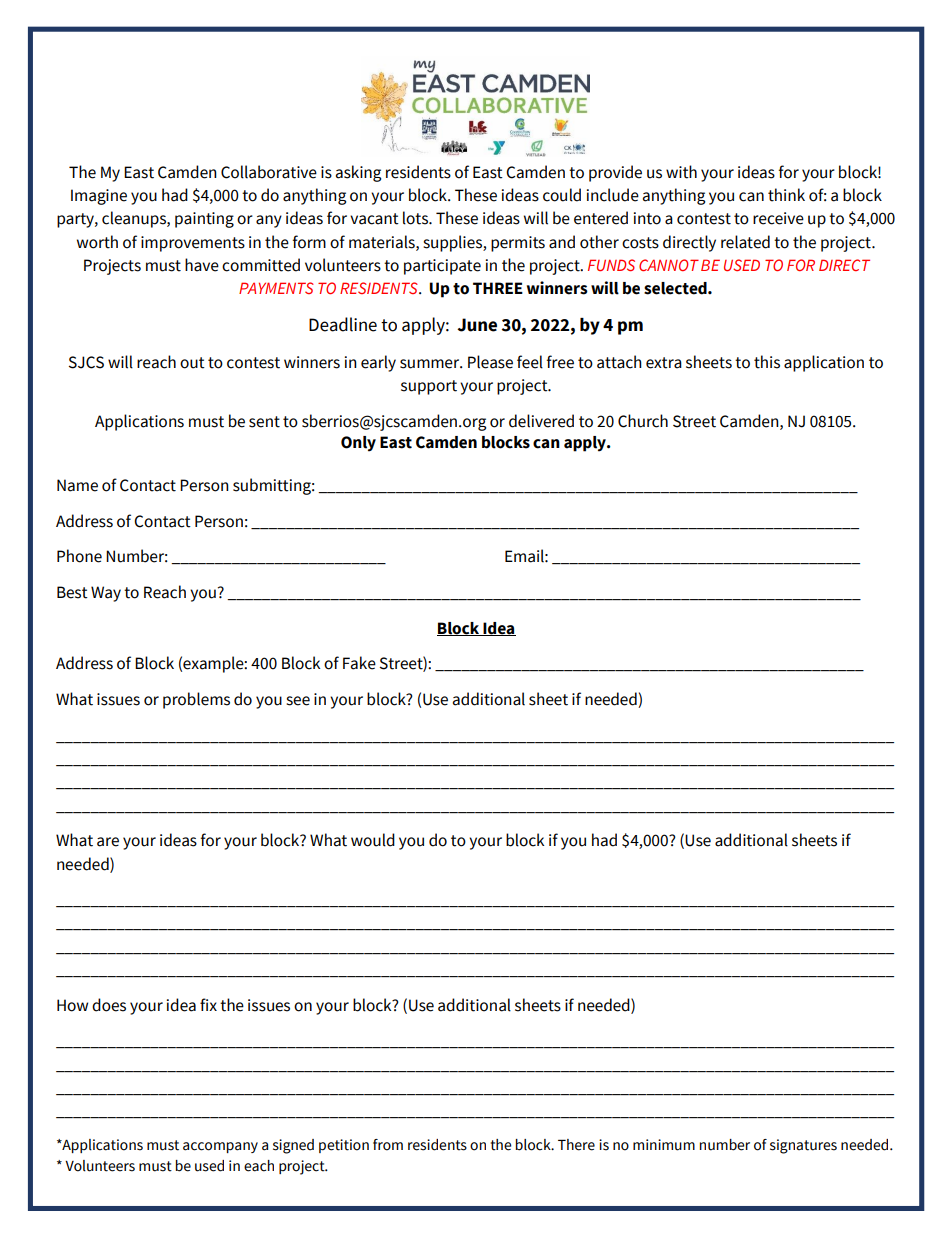 The height and width of the screenshot is (1233, 952). I want to click on are, so click(108, 842).
